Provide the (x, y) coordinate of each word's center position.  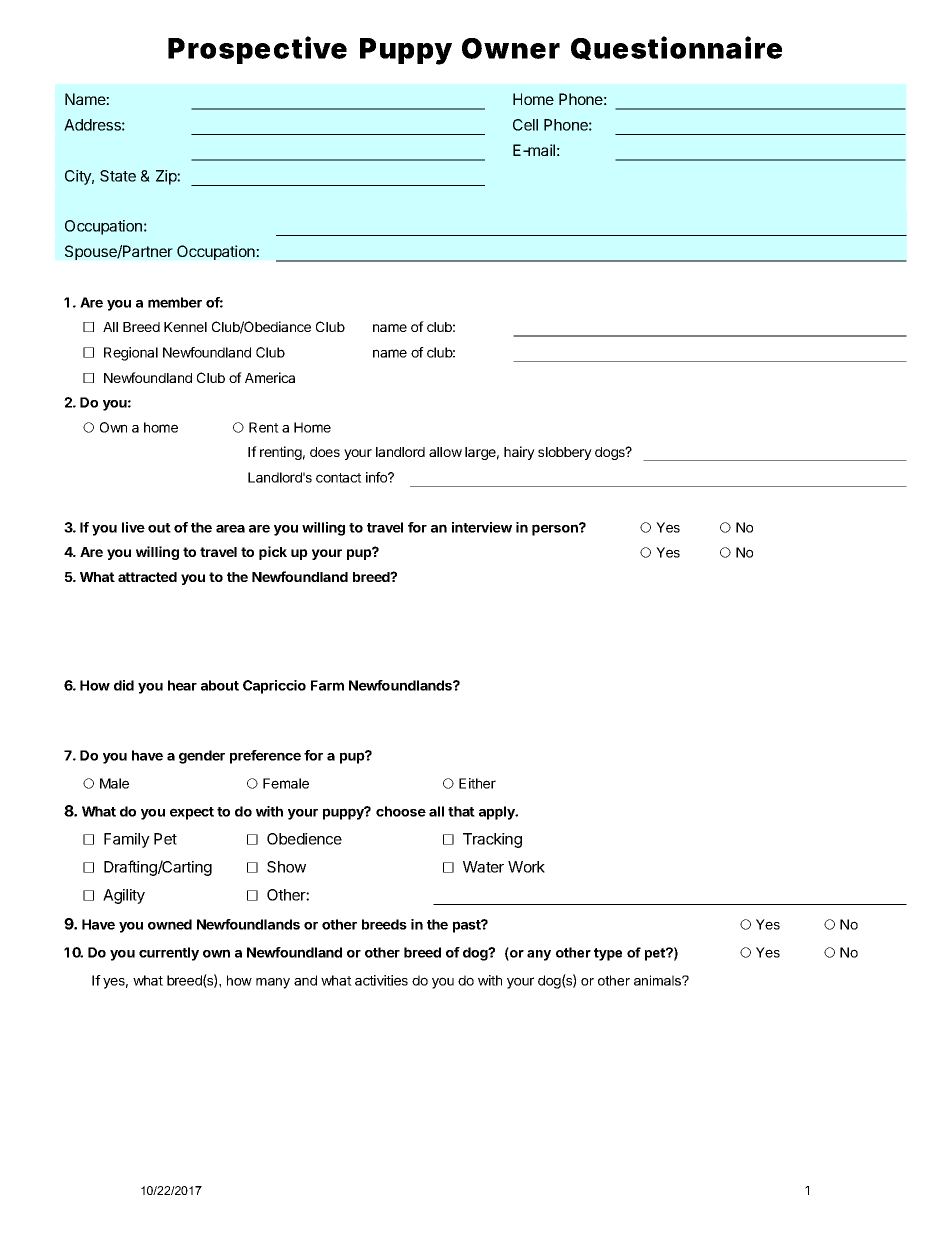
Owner (511, 48)
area (230, 528)
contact (339, 478)
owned (170, 924)
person (556, 529)
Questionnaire (676, 48)
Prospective (257, 50)
